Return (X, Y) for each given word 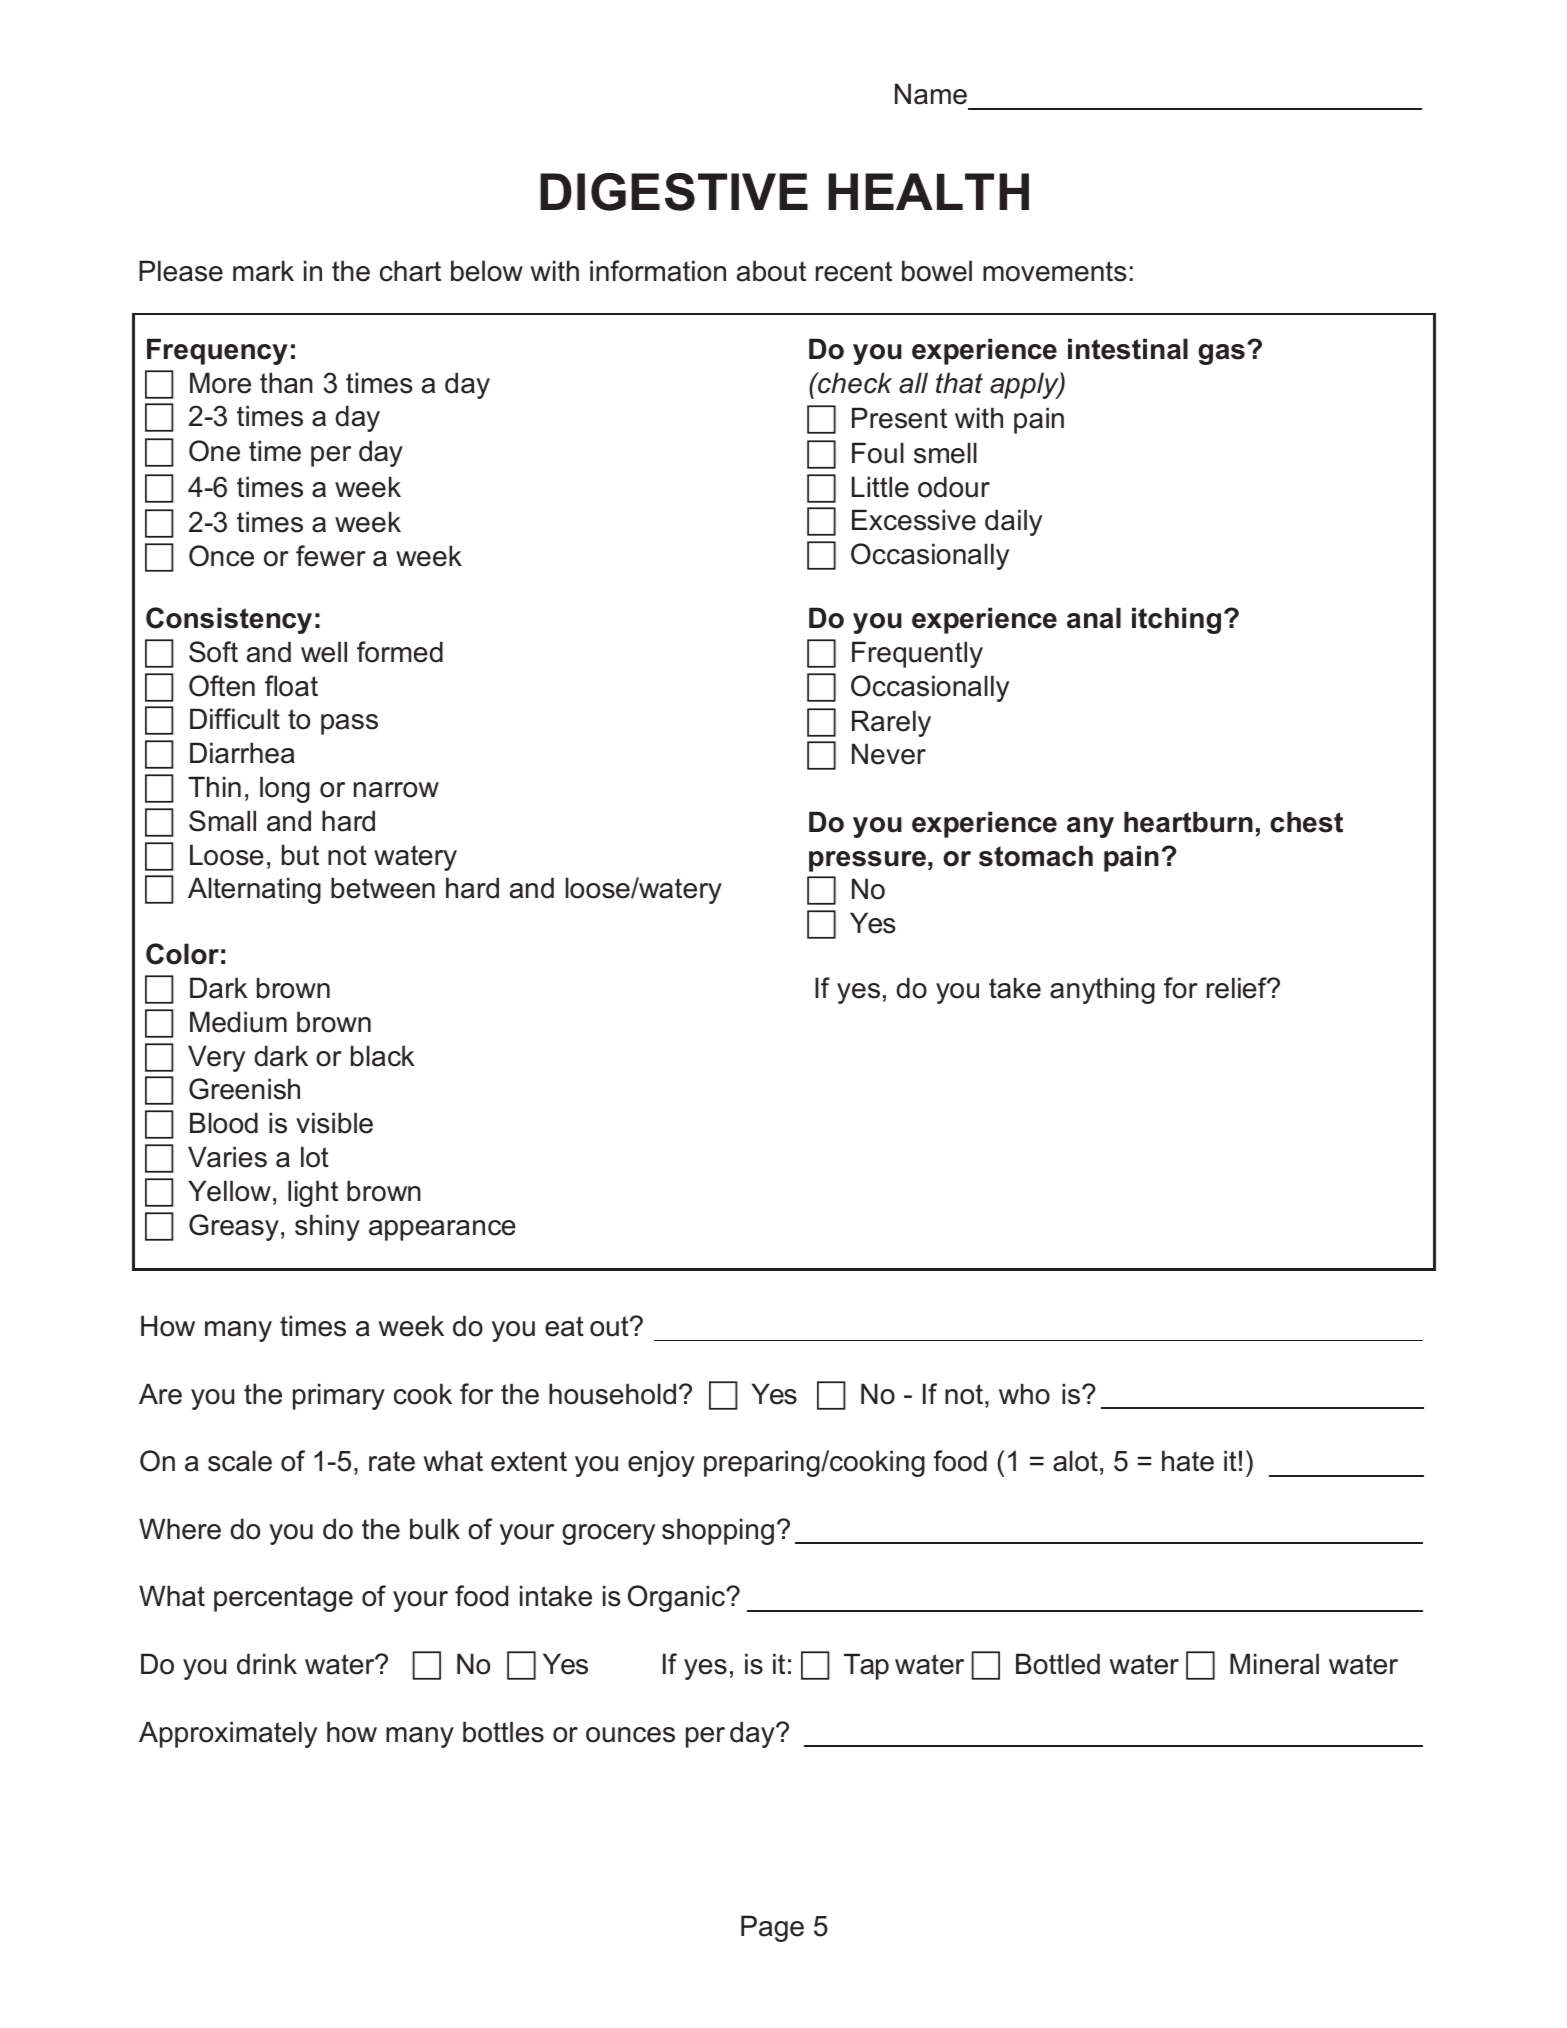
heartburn (1188, 822)
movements (1055, 271)
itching (1176, 620)
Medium (238, 1022)
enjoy (661, 1463)
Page (772, 1928)
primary (339, 1396)
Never (889, 754)
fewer (331, 556)
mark (263, 271)
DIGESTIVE (674, 192)
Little (880, 487)
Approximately (228, 1734)
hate (1188, 1461)
